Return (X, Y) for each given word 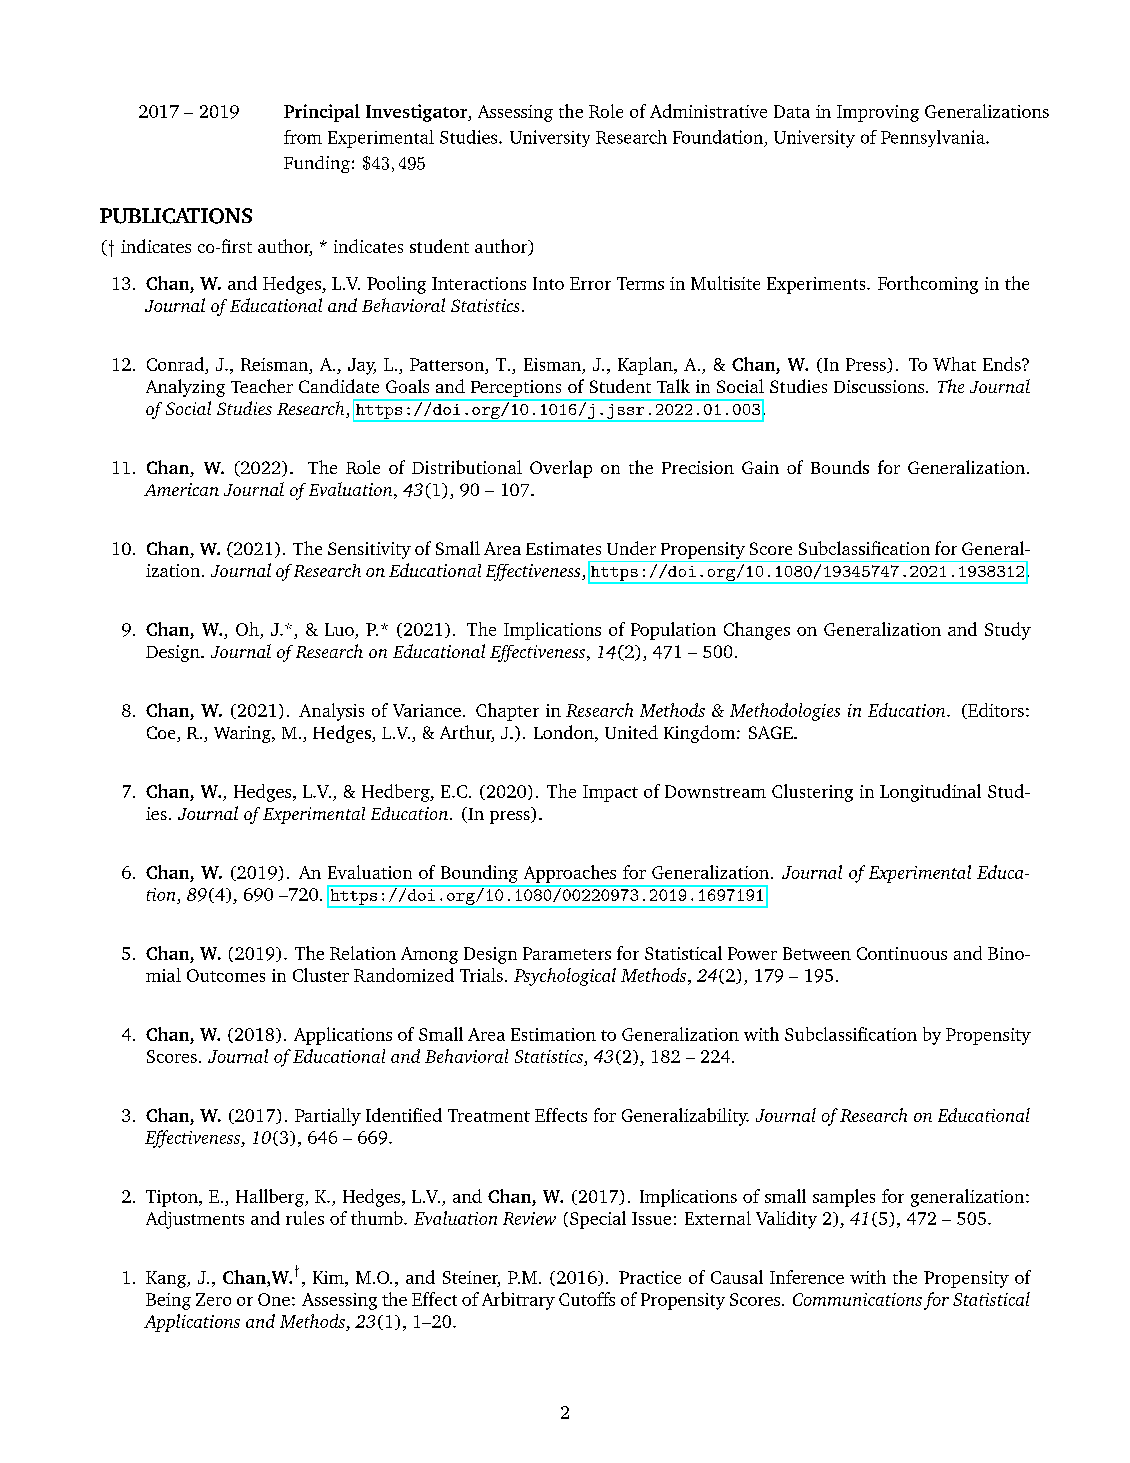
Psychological (565, 977)
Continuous (902, 953)
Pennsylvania (934, 138)
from (303, 137)
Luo (339, 629)
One (274, 1299)
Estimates (563, 548)
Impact (610, 793)
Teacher (262, 386)
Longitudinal (930, 793)
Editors (995, 711)
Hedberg (397, 793)
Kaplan (646, 366)
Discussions (880, 386)
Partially (328, 1117)
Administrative (708, 111)
